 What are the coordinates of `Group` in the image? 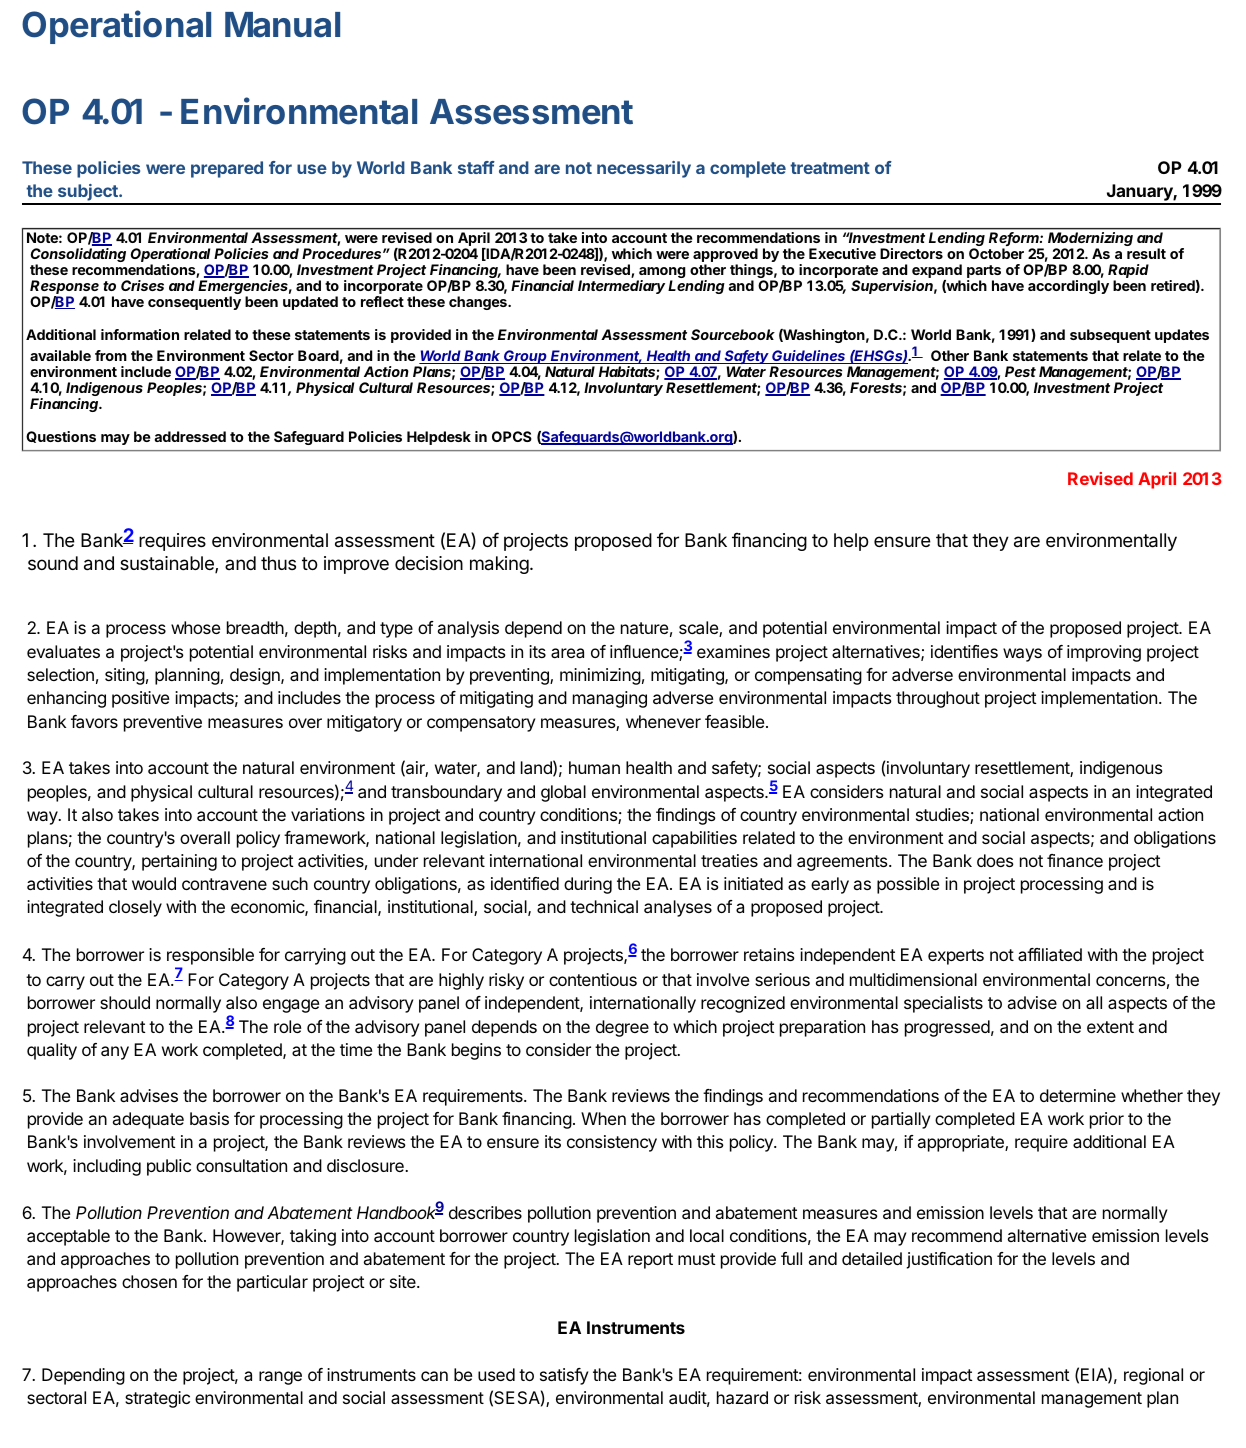 It's located at (526, 358).
